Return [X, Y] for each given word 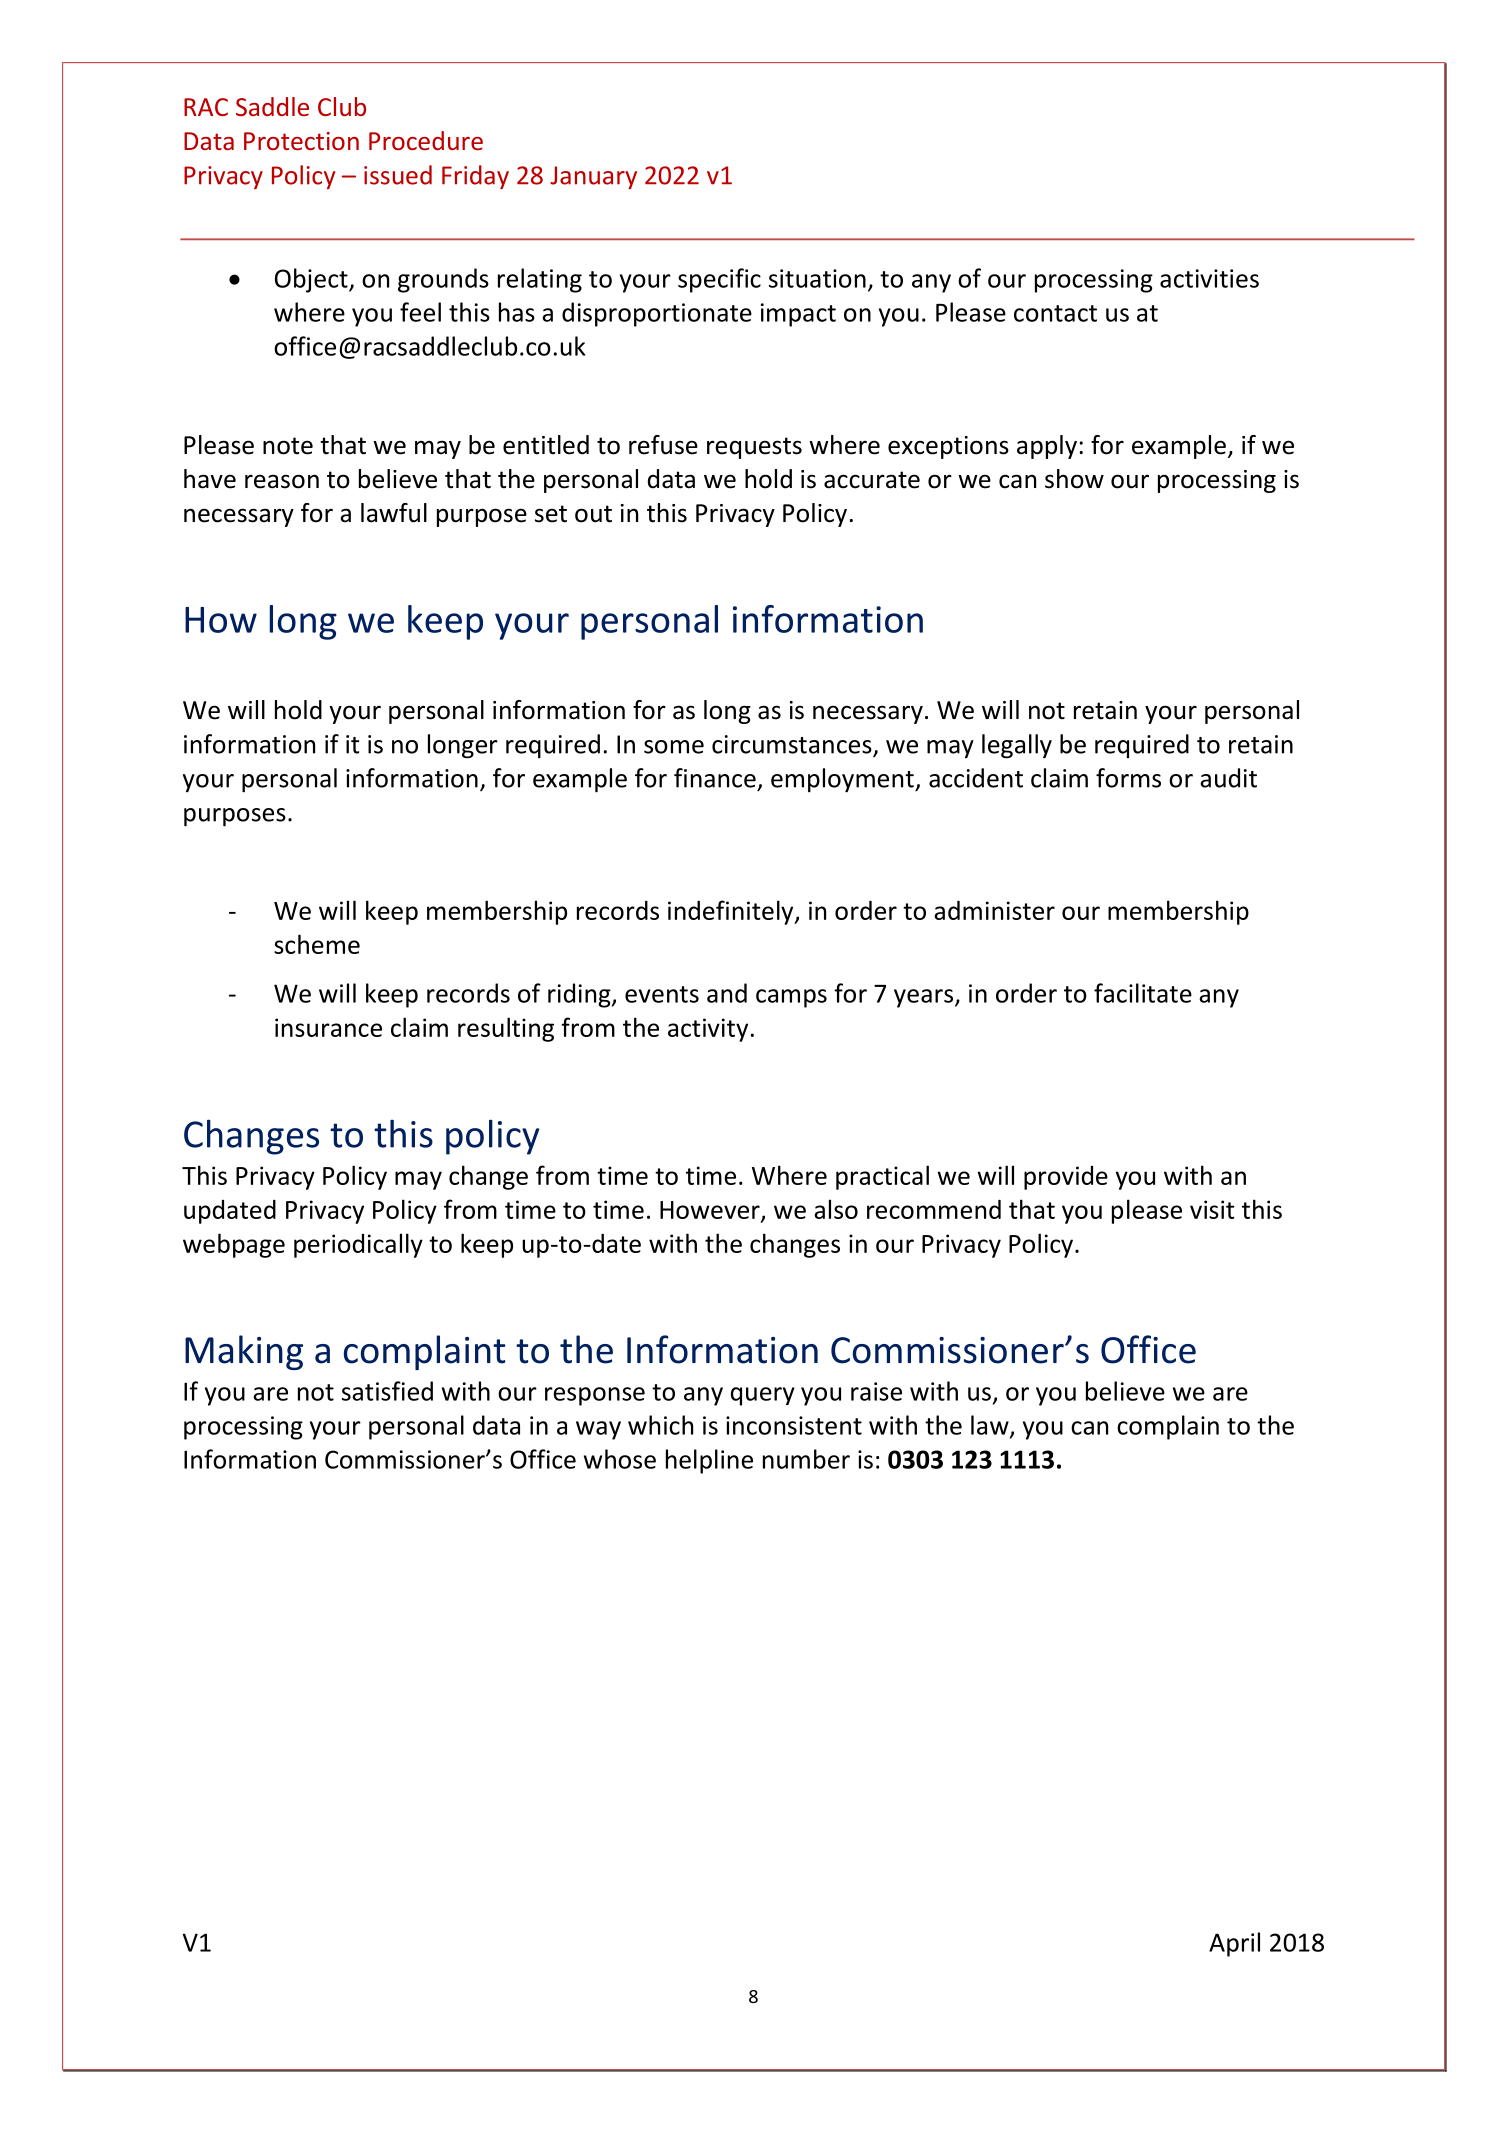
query [763, 1396]
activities [1209, 278]
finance [715, 778]
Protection [301, 141]
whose [620, 1459]
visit [1212, 1209]
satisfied [387, 1391]
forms [1128, 778]
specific [719, 280]
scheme [317, 944]
